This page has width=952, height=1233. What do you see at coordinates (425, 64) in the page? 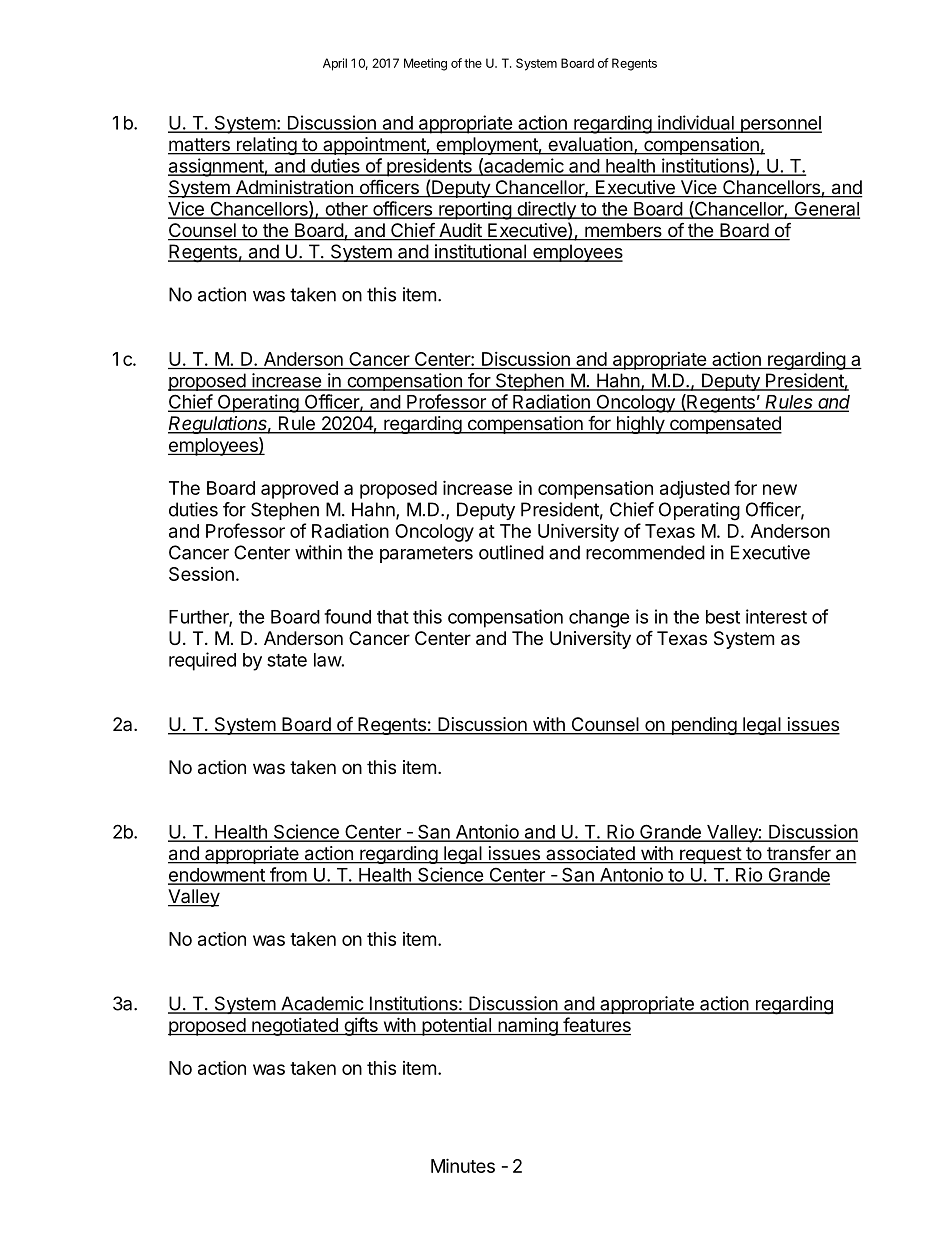
I see `Meeting` at bounding box center [425, 64].
